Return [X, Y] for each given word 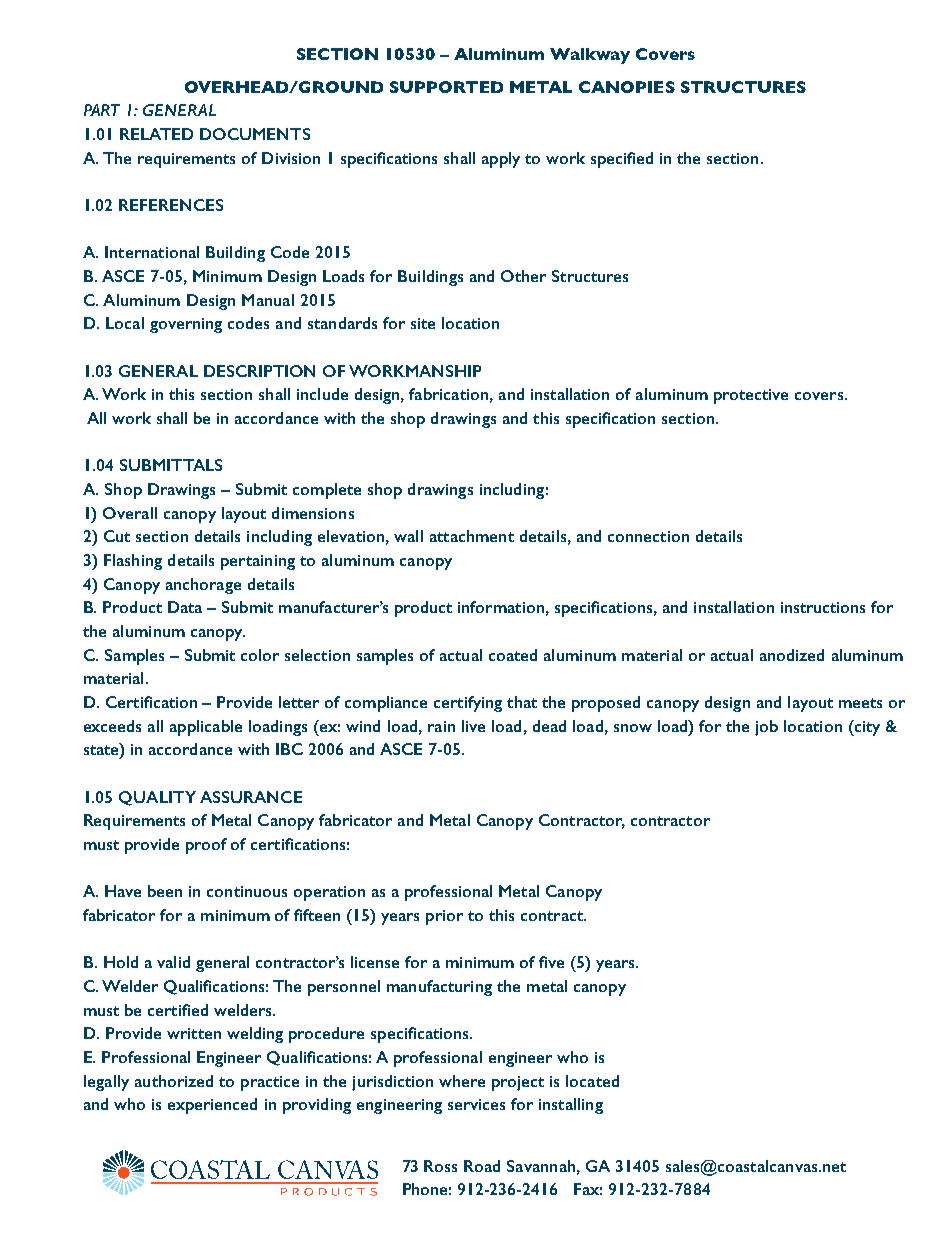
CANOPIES [627, 87]
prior [444, 917]
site [423, 323]
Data [185, 607]
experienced [212, 1106]
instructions [823, 607]
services [476, 1104]
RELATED [156, 134]
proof [206, 846]
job [766, 728]
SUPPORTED [446, 87]
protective [751, 396]
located [592, 1081]
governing [186, 325]
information [501, 607]
